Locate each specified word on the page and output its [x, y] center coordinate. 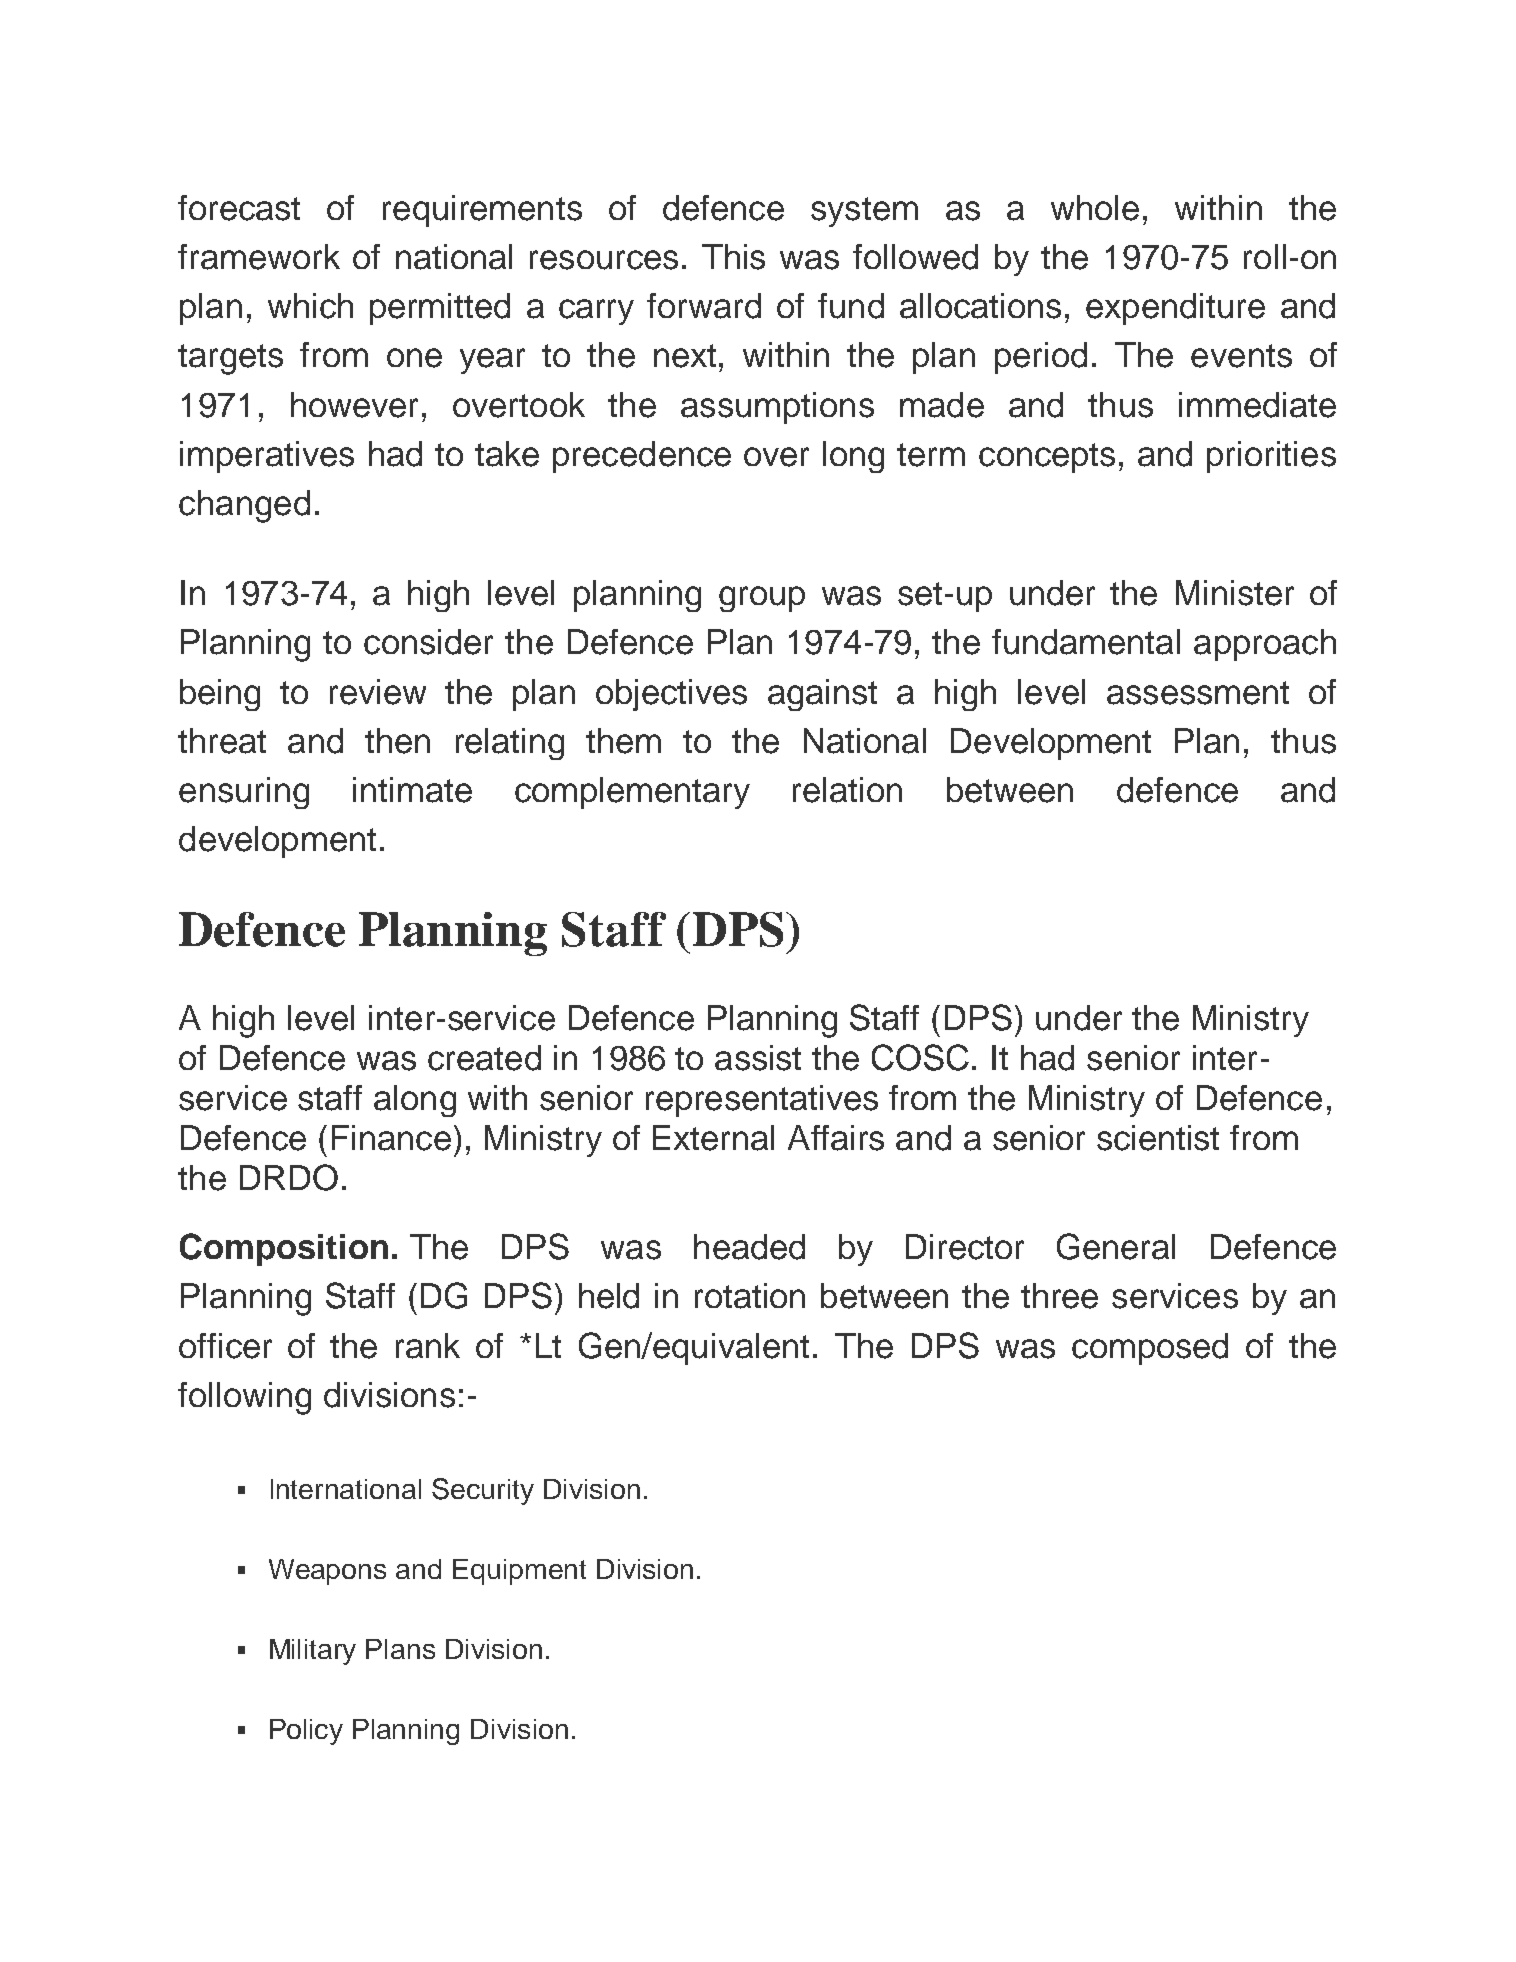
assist [758, 1058]
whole [1095, 208]
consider [428, 642]
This [733, 257]
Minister [1235, 593]
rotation [750, 1296]
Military [313, 1652]
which [310, 306]
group [762, 599]
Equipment [519, 1572]
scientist [1158, 1138]
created [484, 1058]
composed [1150, 1349]
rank [428, 1346]
